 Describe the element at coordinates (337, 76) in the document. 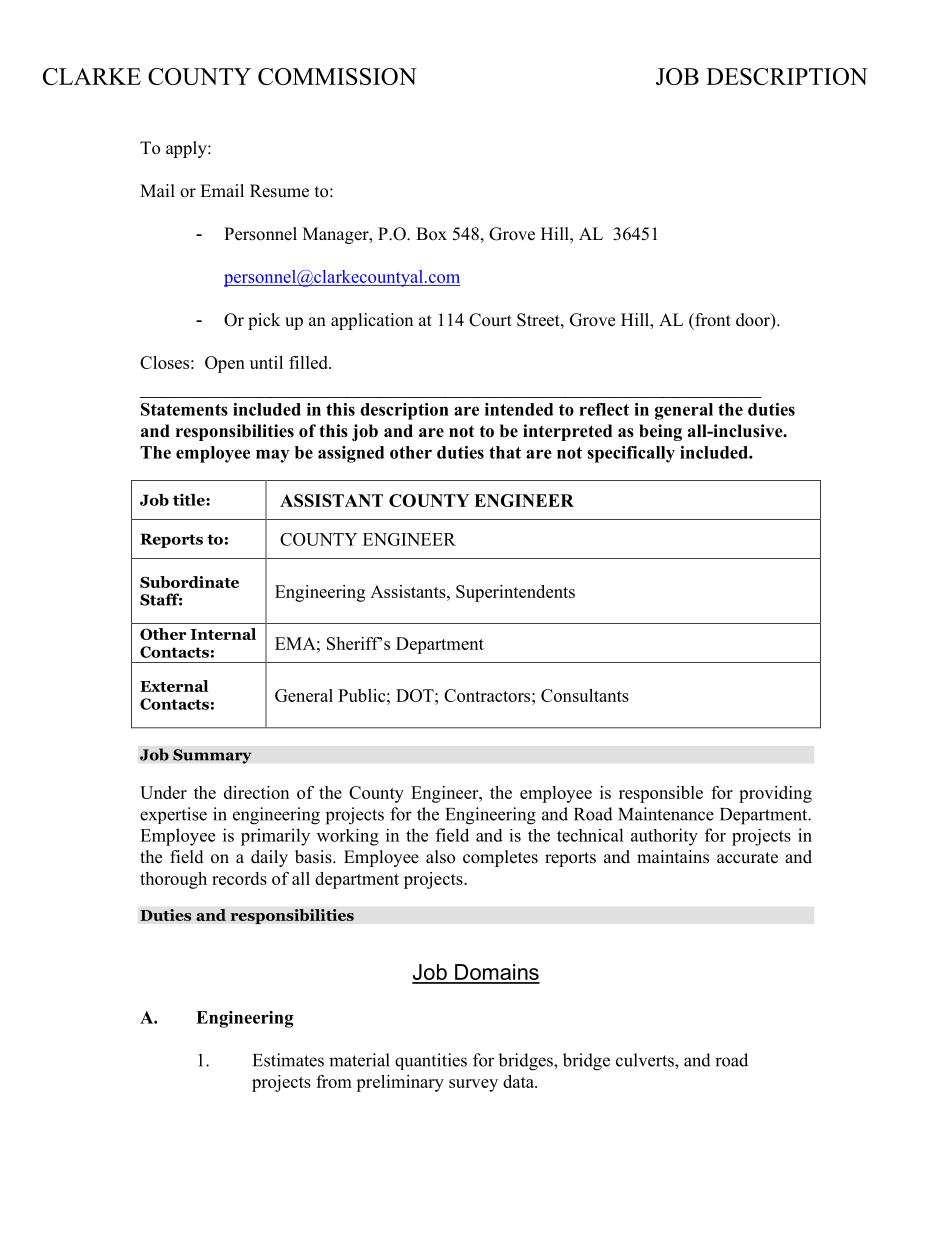

I see `COMMISSION` at that location.
